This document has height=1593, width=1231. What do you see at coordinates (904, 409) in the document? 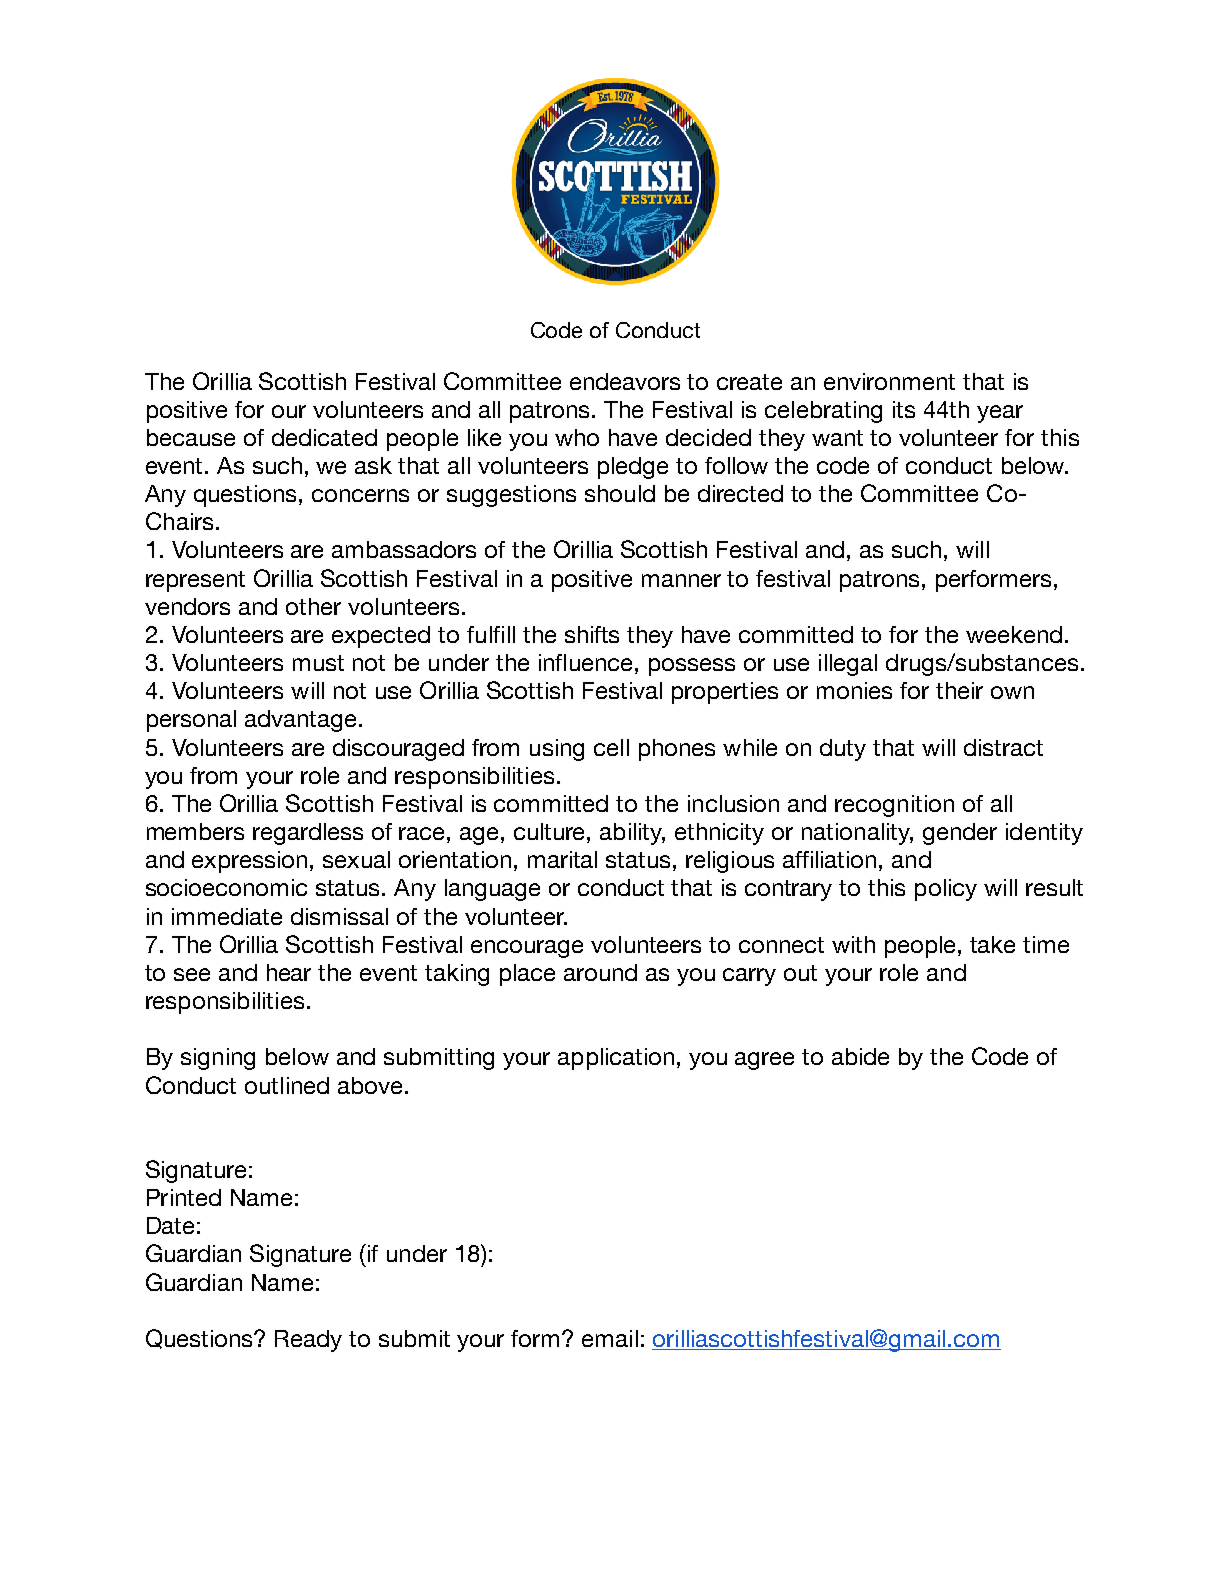
I see `its` at bounding box center [904, 409].
